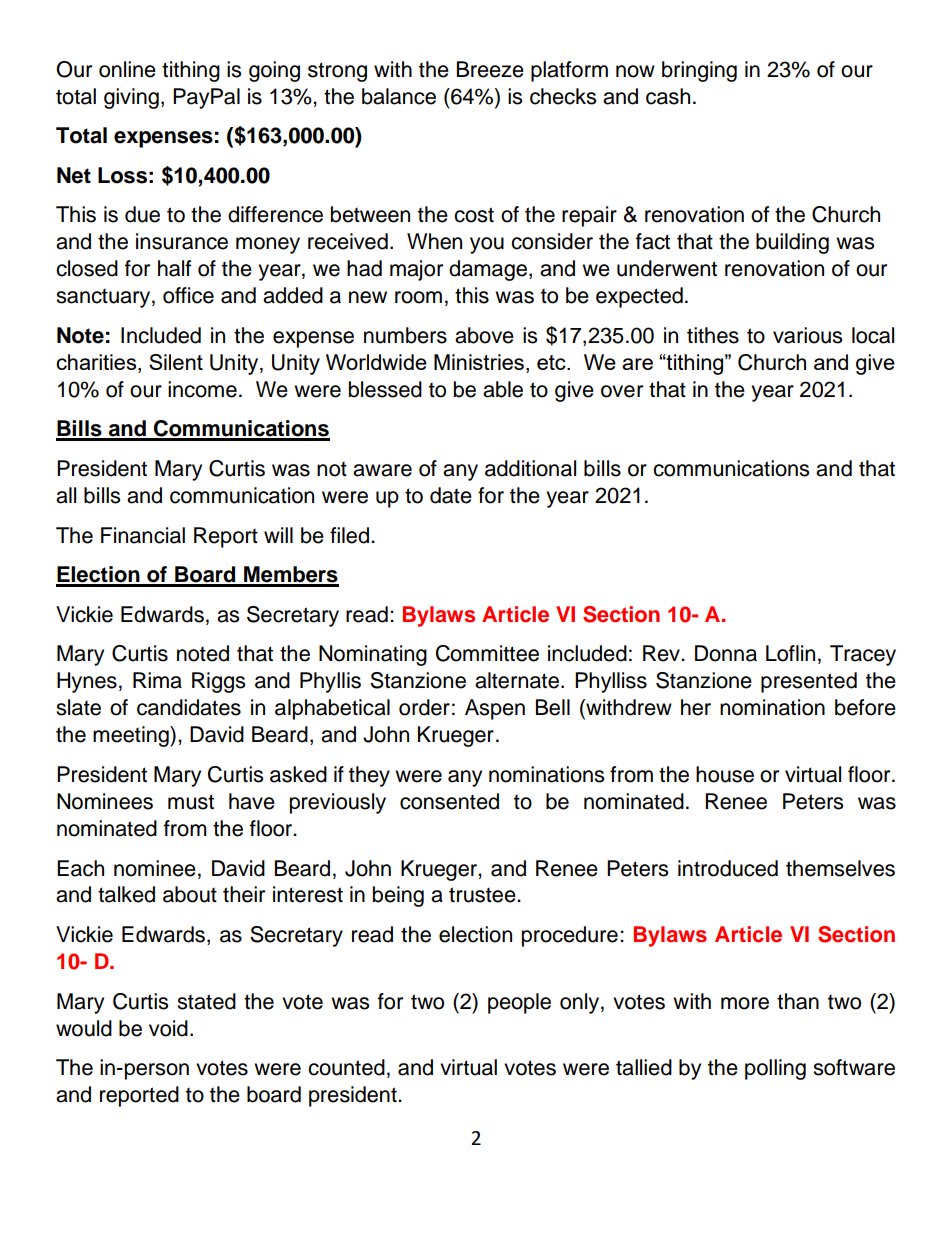  I want to click on void, so click(168, 1028).
